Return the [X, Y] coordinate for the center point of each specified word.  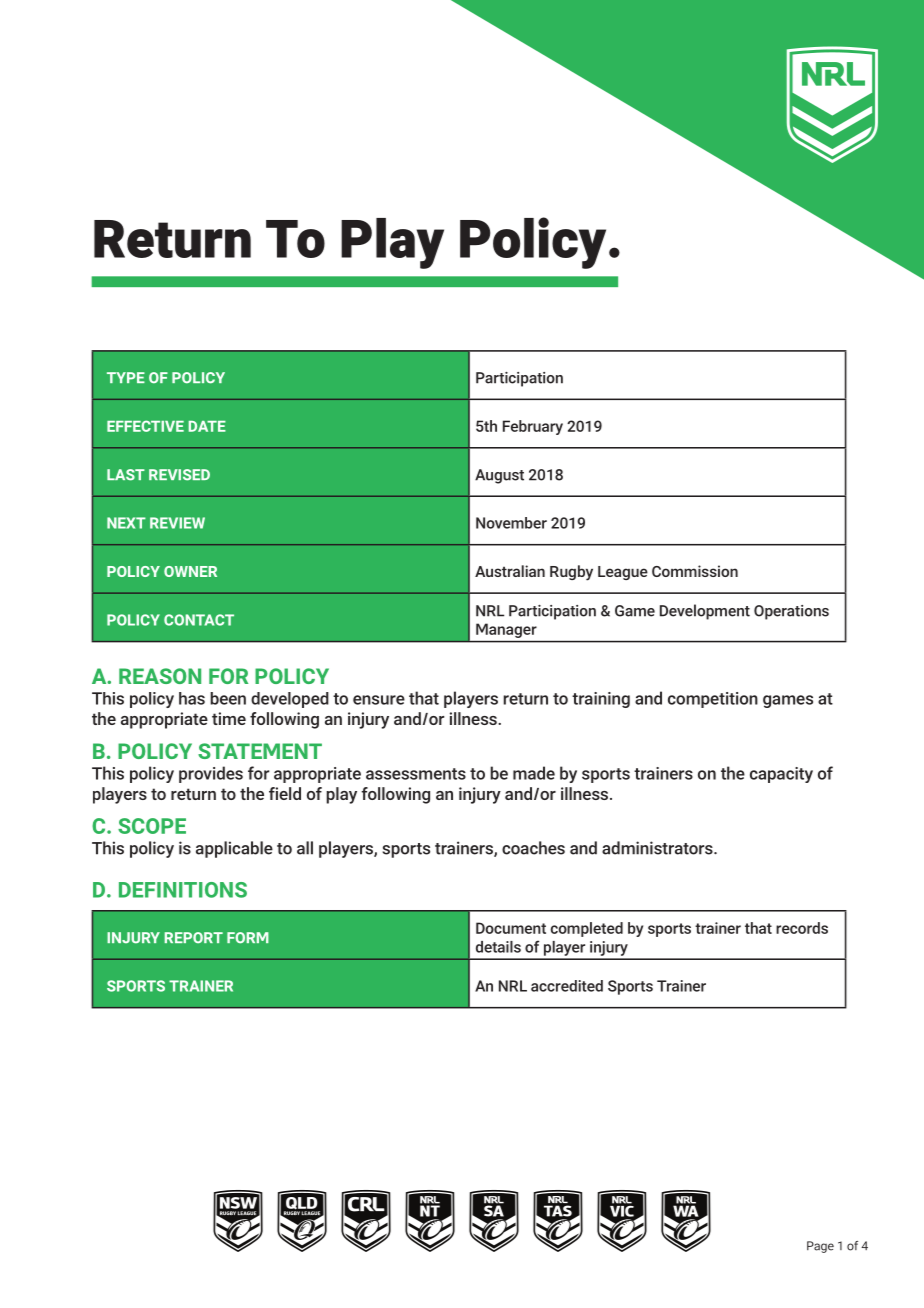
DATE [207, 426]
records [802, 928]
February [533, 427]
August [499, 476]
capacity [781, 775]
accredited [567, 986]
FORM [248, 938]
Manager [506, 631]
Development [705, 612]
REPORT [194, 938]
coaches [533, 848]
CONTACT [199, 620]
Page [820, 1247]
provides [211, 774]
